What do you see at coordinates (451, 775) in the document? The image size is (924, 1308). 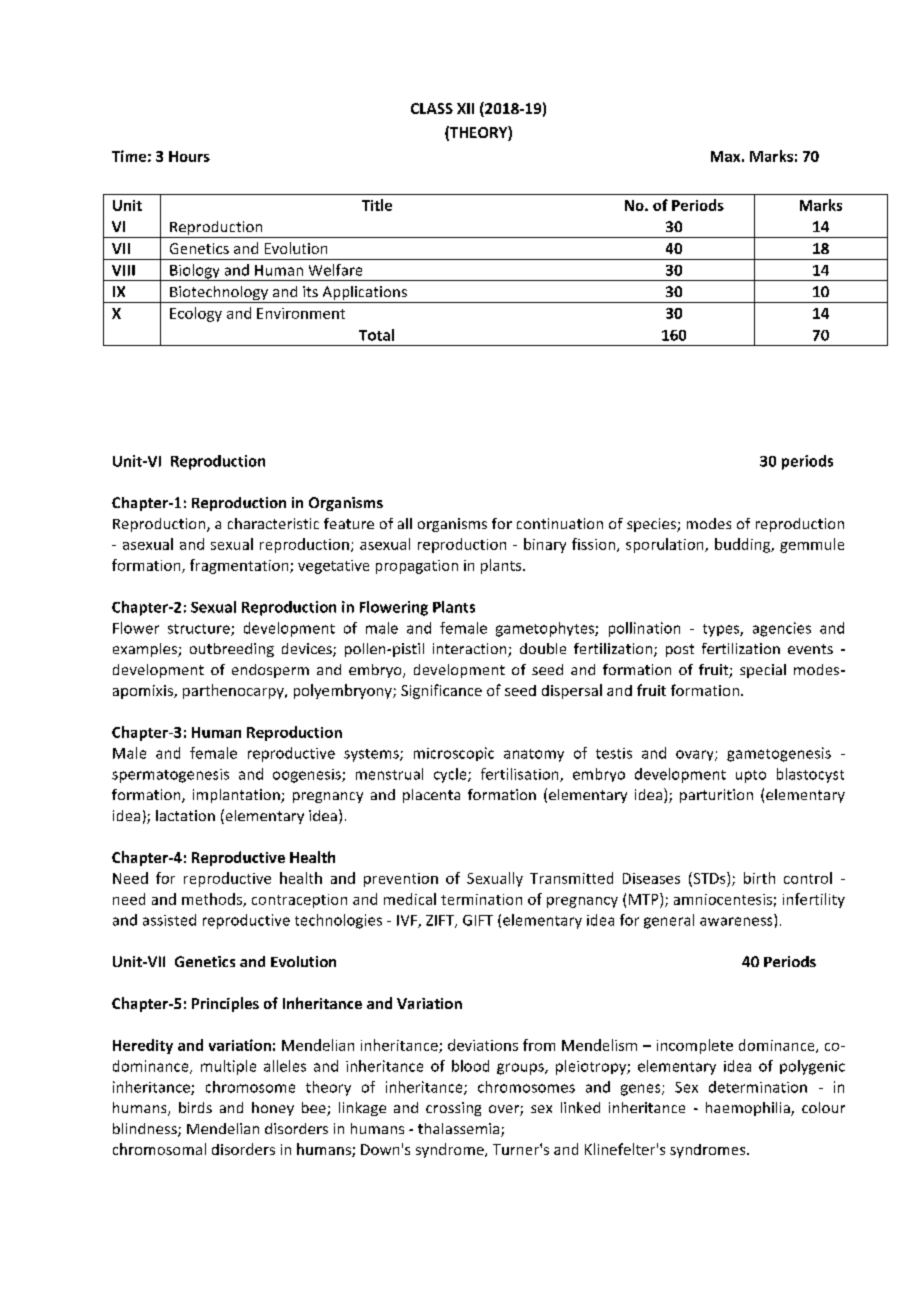 I see `cycle` at bounding box center [451, 775].
